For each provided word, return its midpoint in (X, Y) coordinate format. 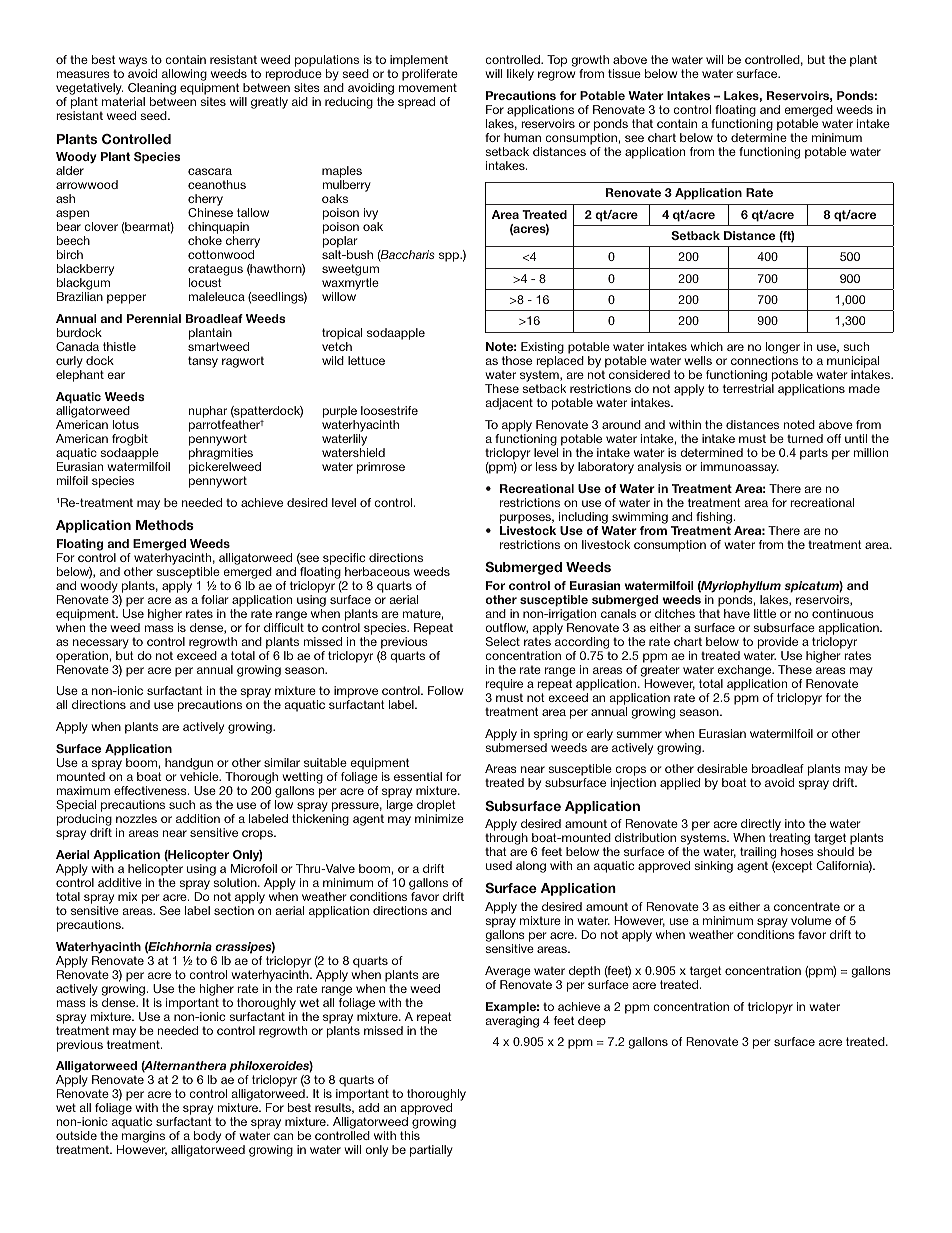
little (765, 613)
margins (143, 1138)
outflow (506, 628)
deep (592, 1022)
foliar (215, 599)
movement (428, 87)
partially (431, 1151)
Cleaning (152, 90)
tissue (624, 73)
